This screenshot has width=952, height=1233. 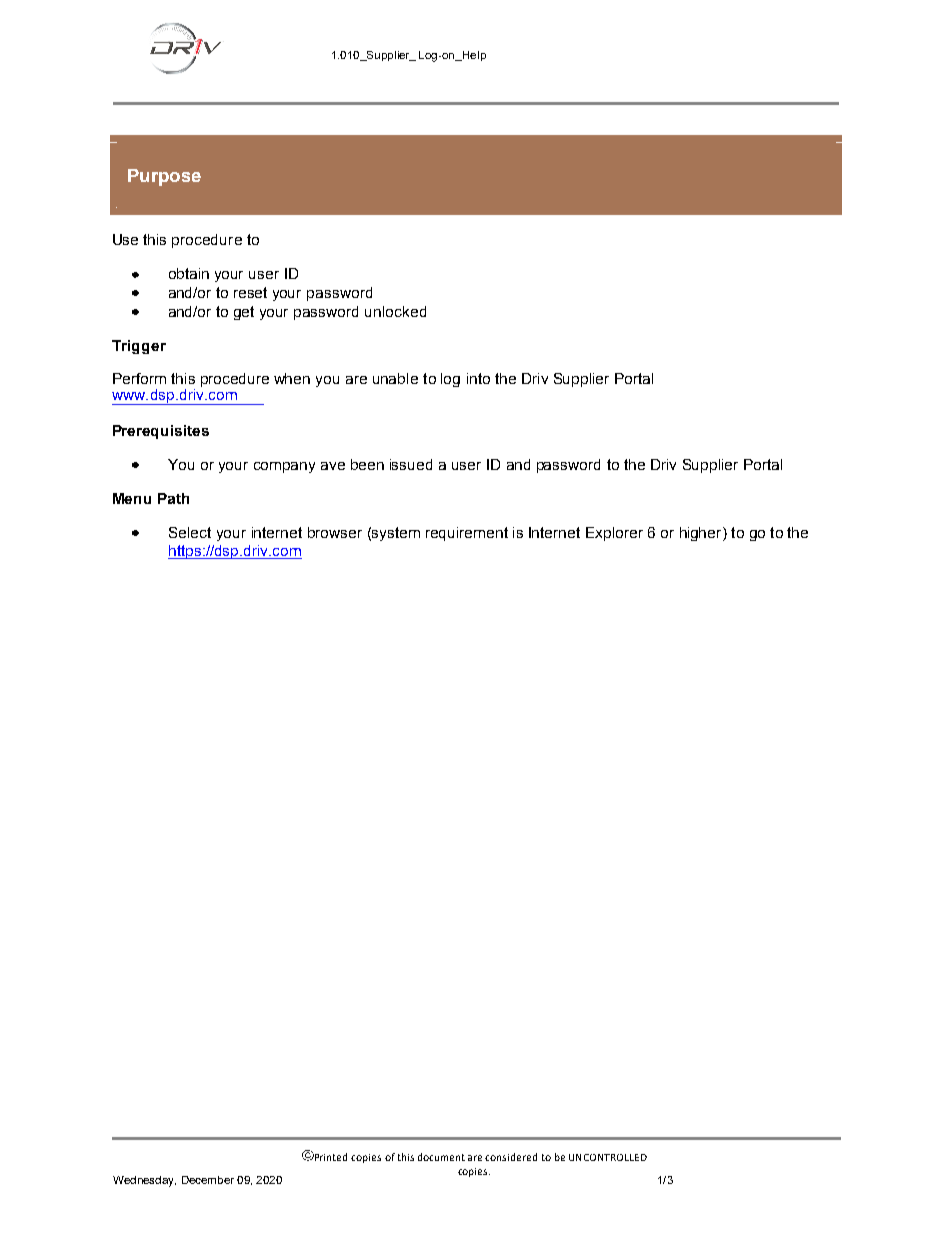 I want to click on requirement, so click(x=467, y=534).
